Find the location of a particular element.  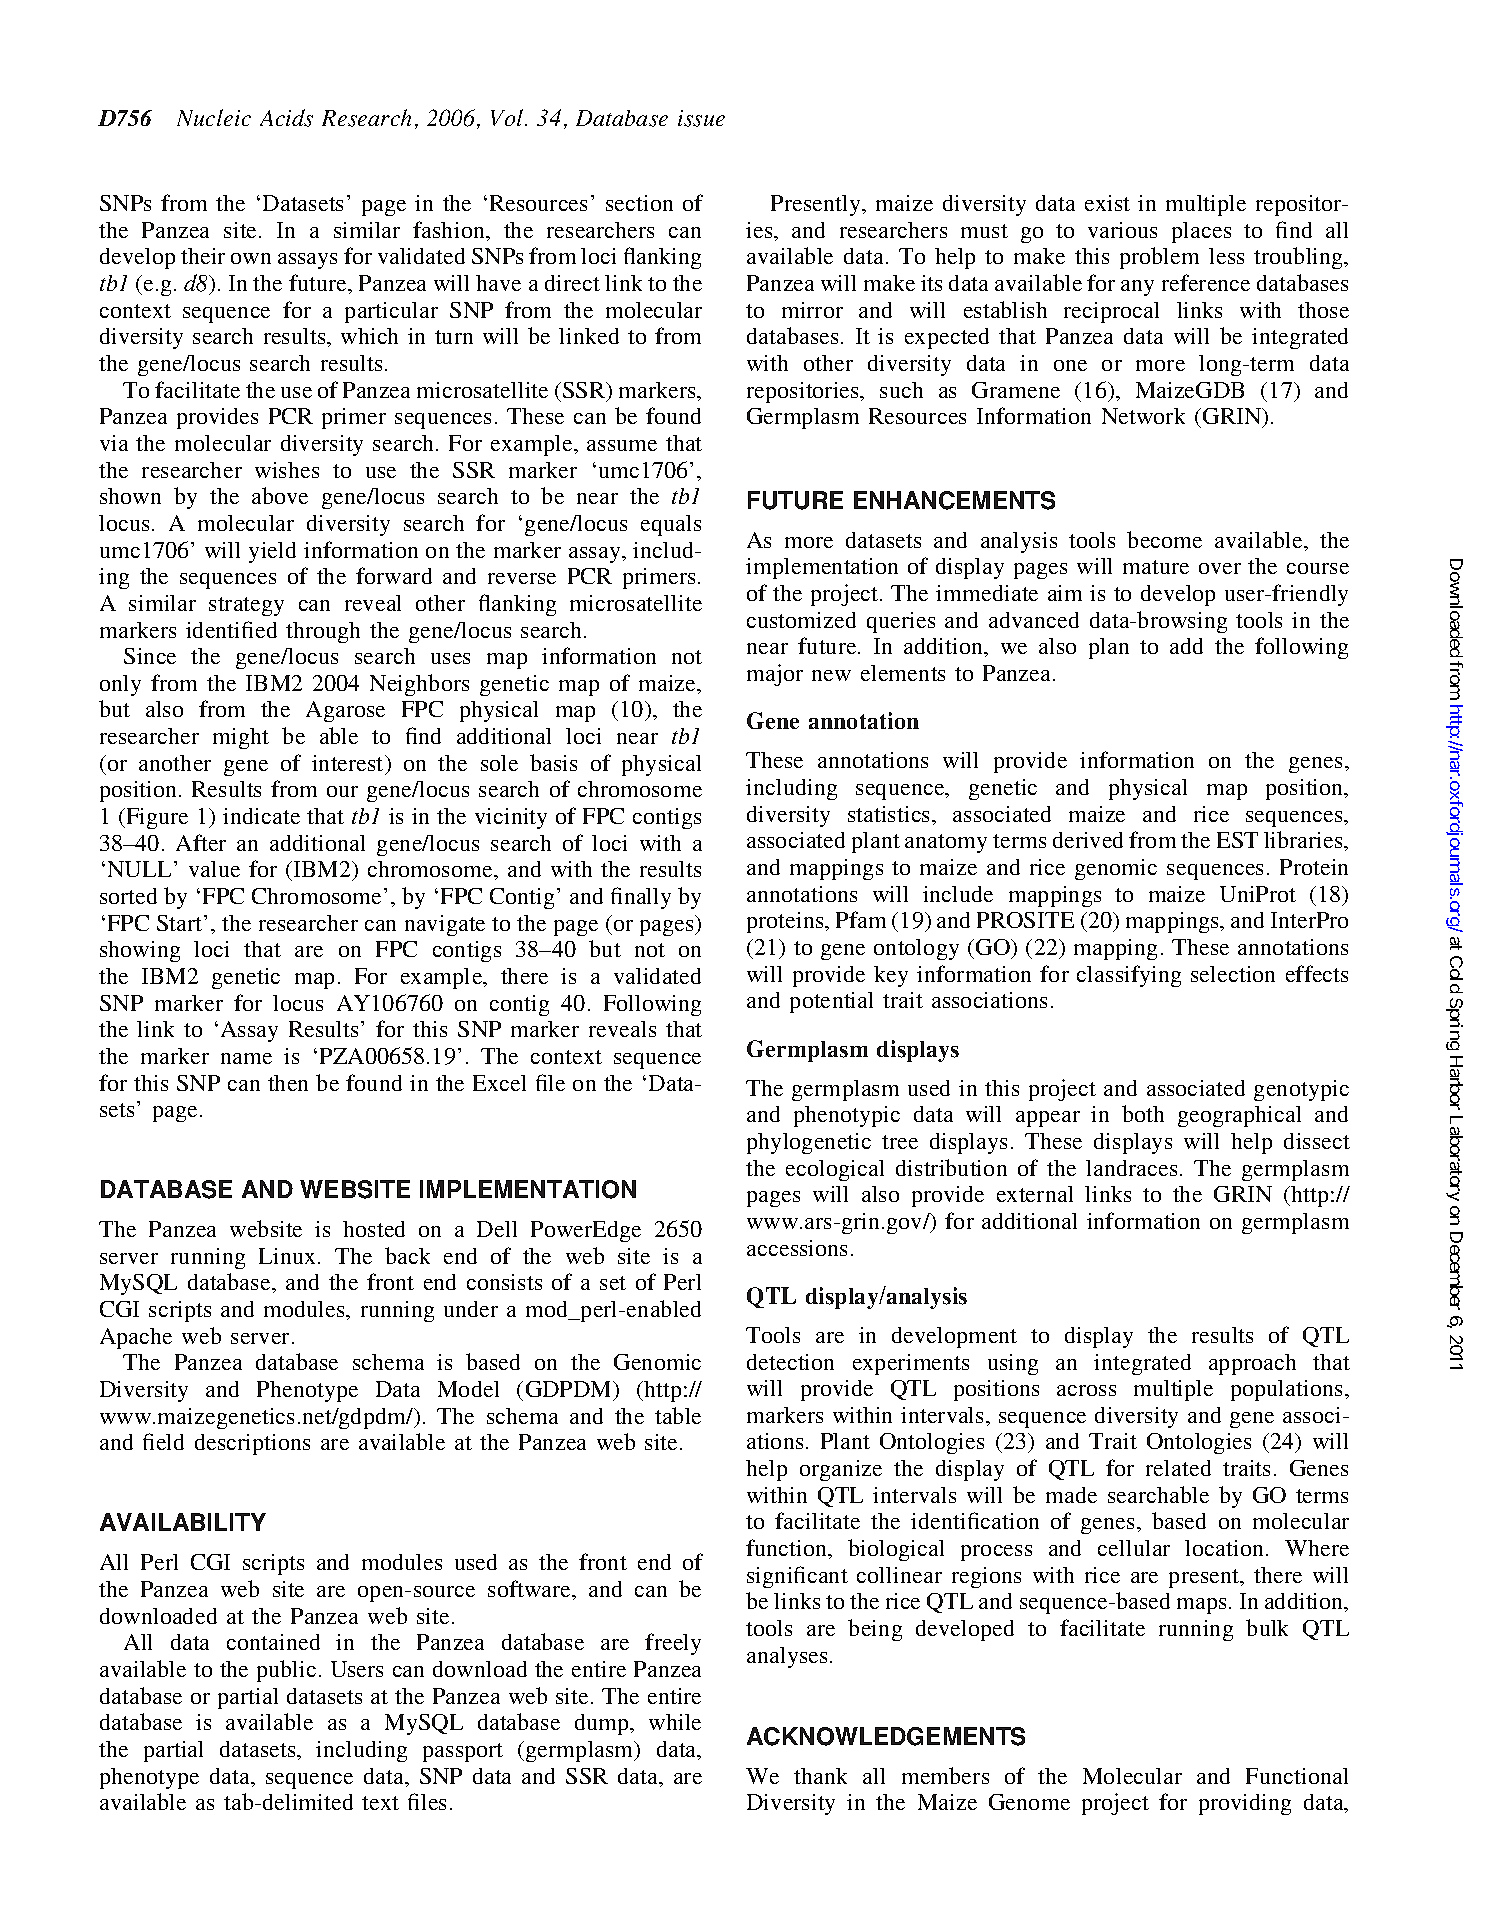

Start is located at coordinates (181, 923).
